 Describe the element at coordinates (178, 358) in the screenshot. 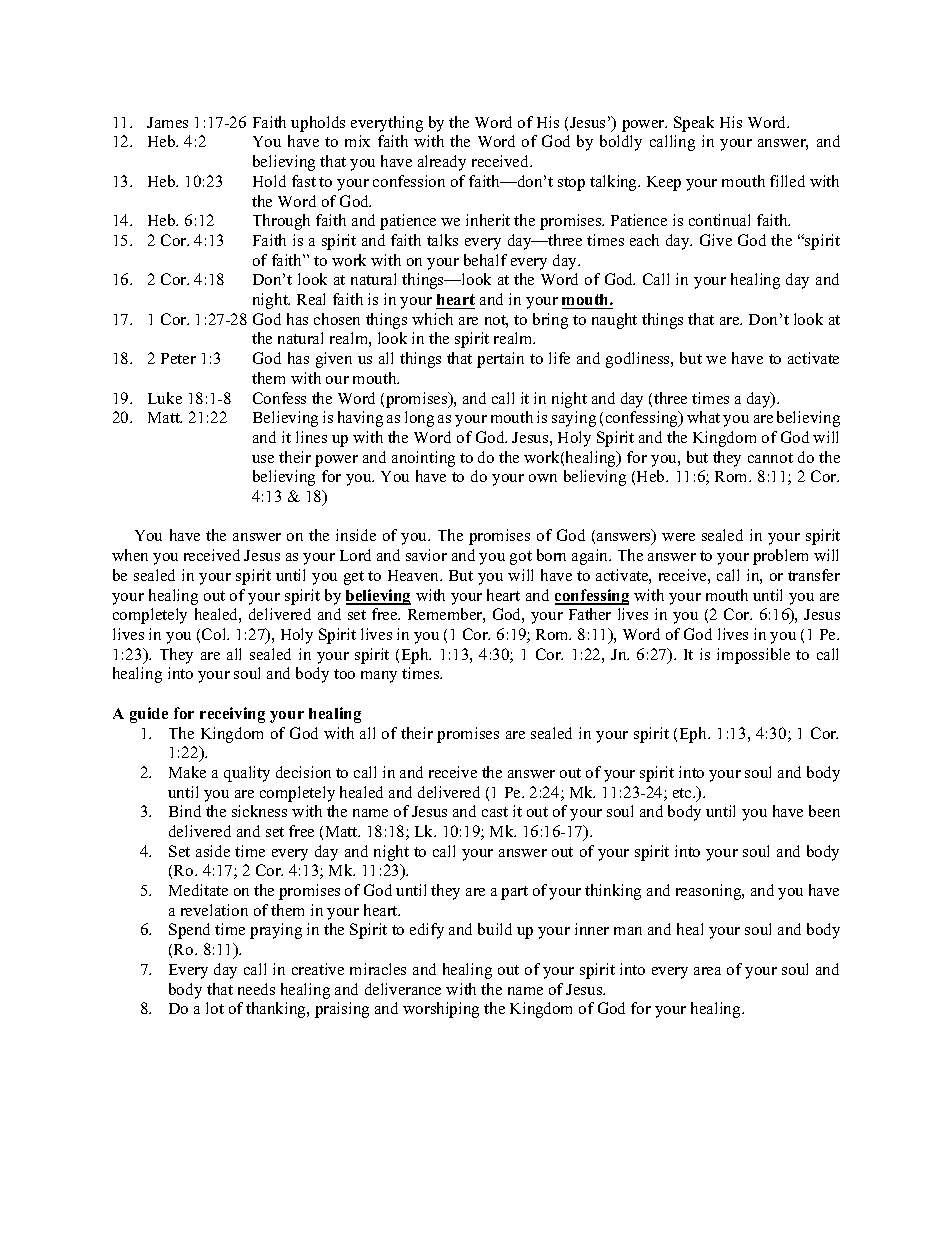

I see `Peter` at that location.
